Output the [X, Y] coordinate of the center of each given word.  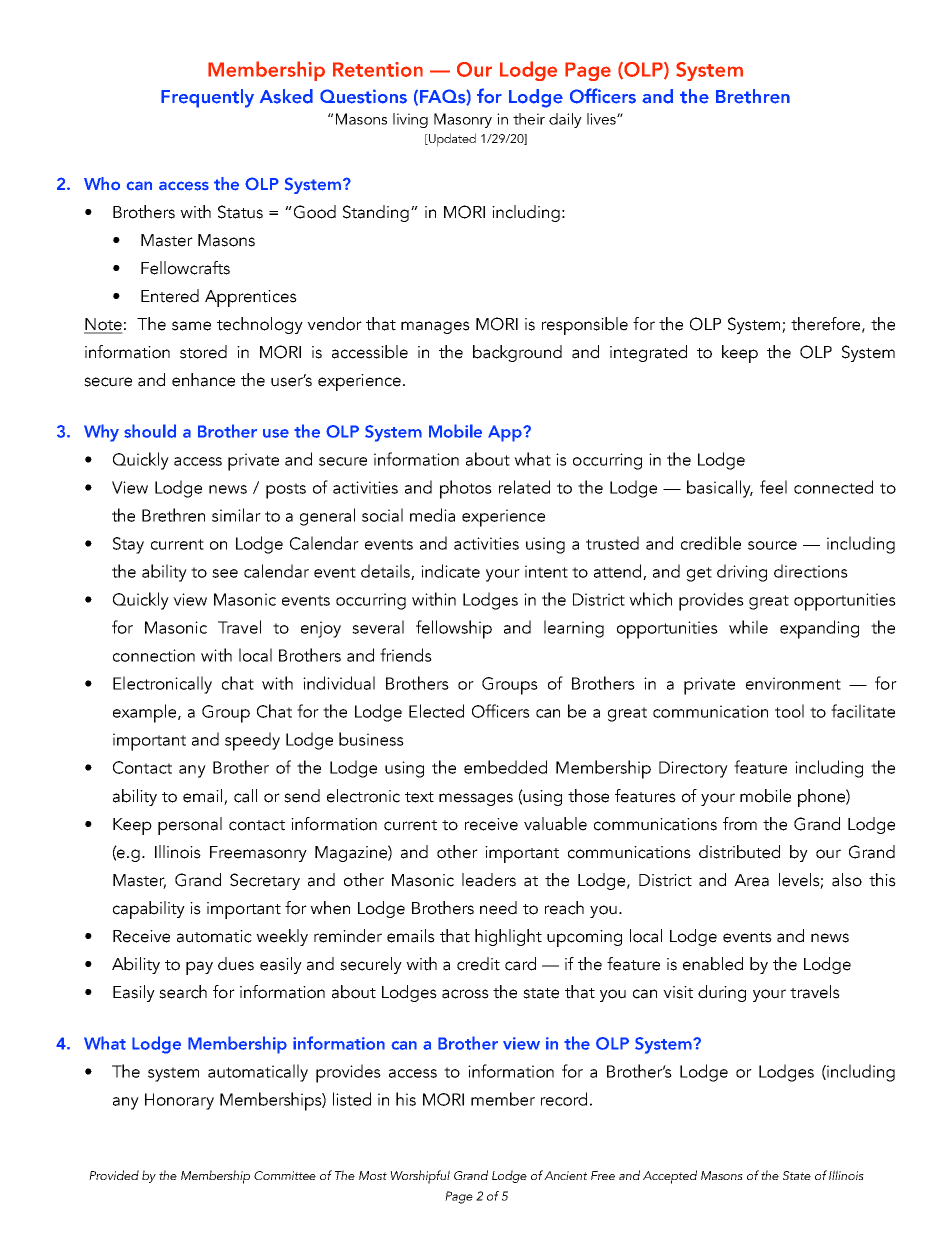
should [150, 431]
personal [190, 826]
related [524, 487]
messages [476, 799]
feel [773, 487]
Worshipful [420, 1177]
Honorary [179, 1101]
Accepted [670, 1177]
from [740, 824]
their [529, 119]
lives [602, 119]
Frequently [207, 98]
